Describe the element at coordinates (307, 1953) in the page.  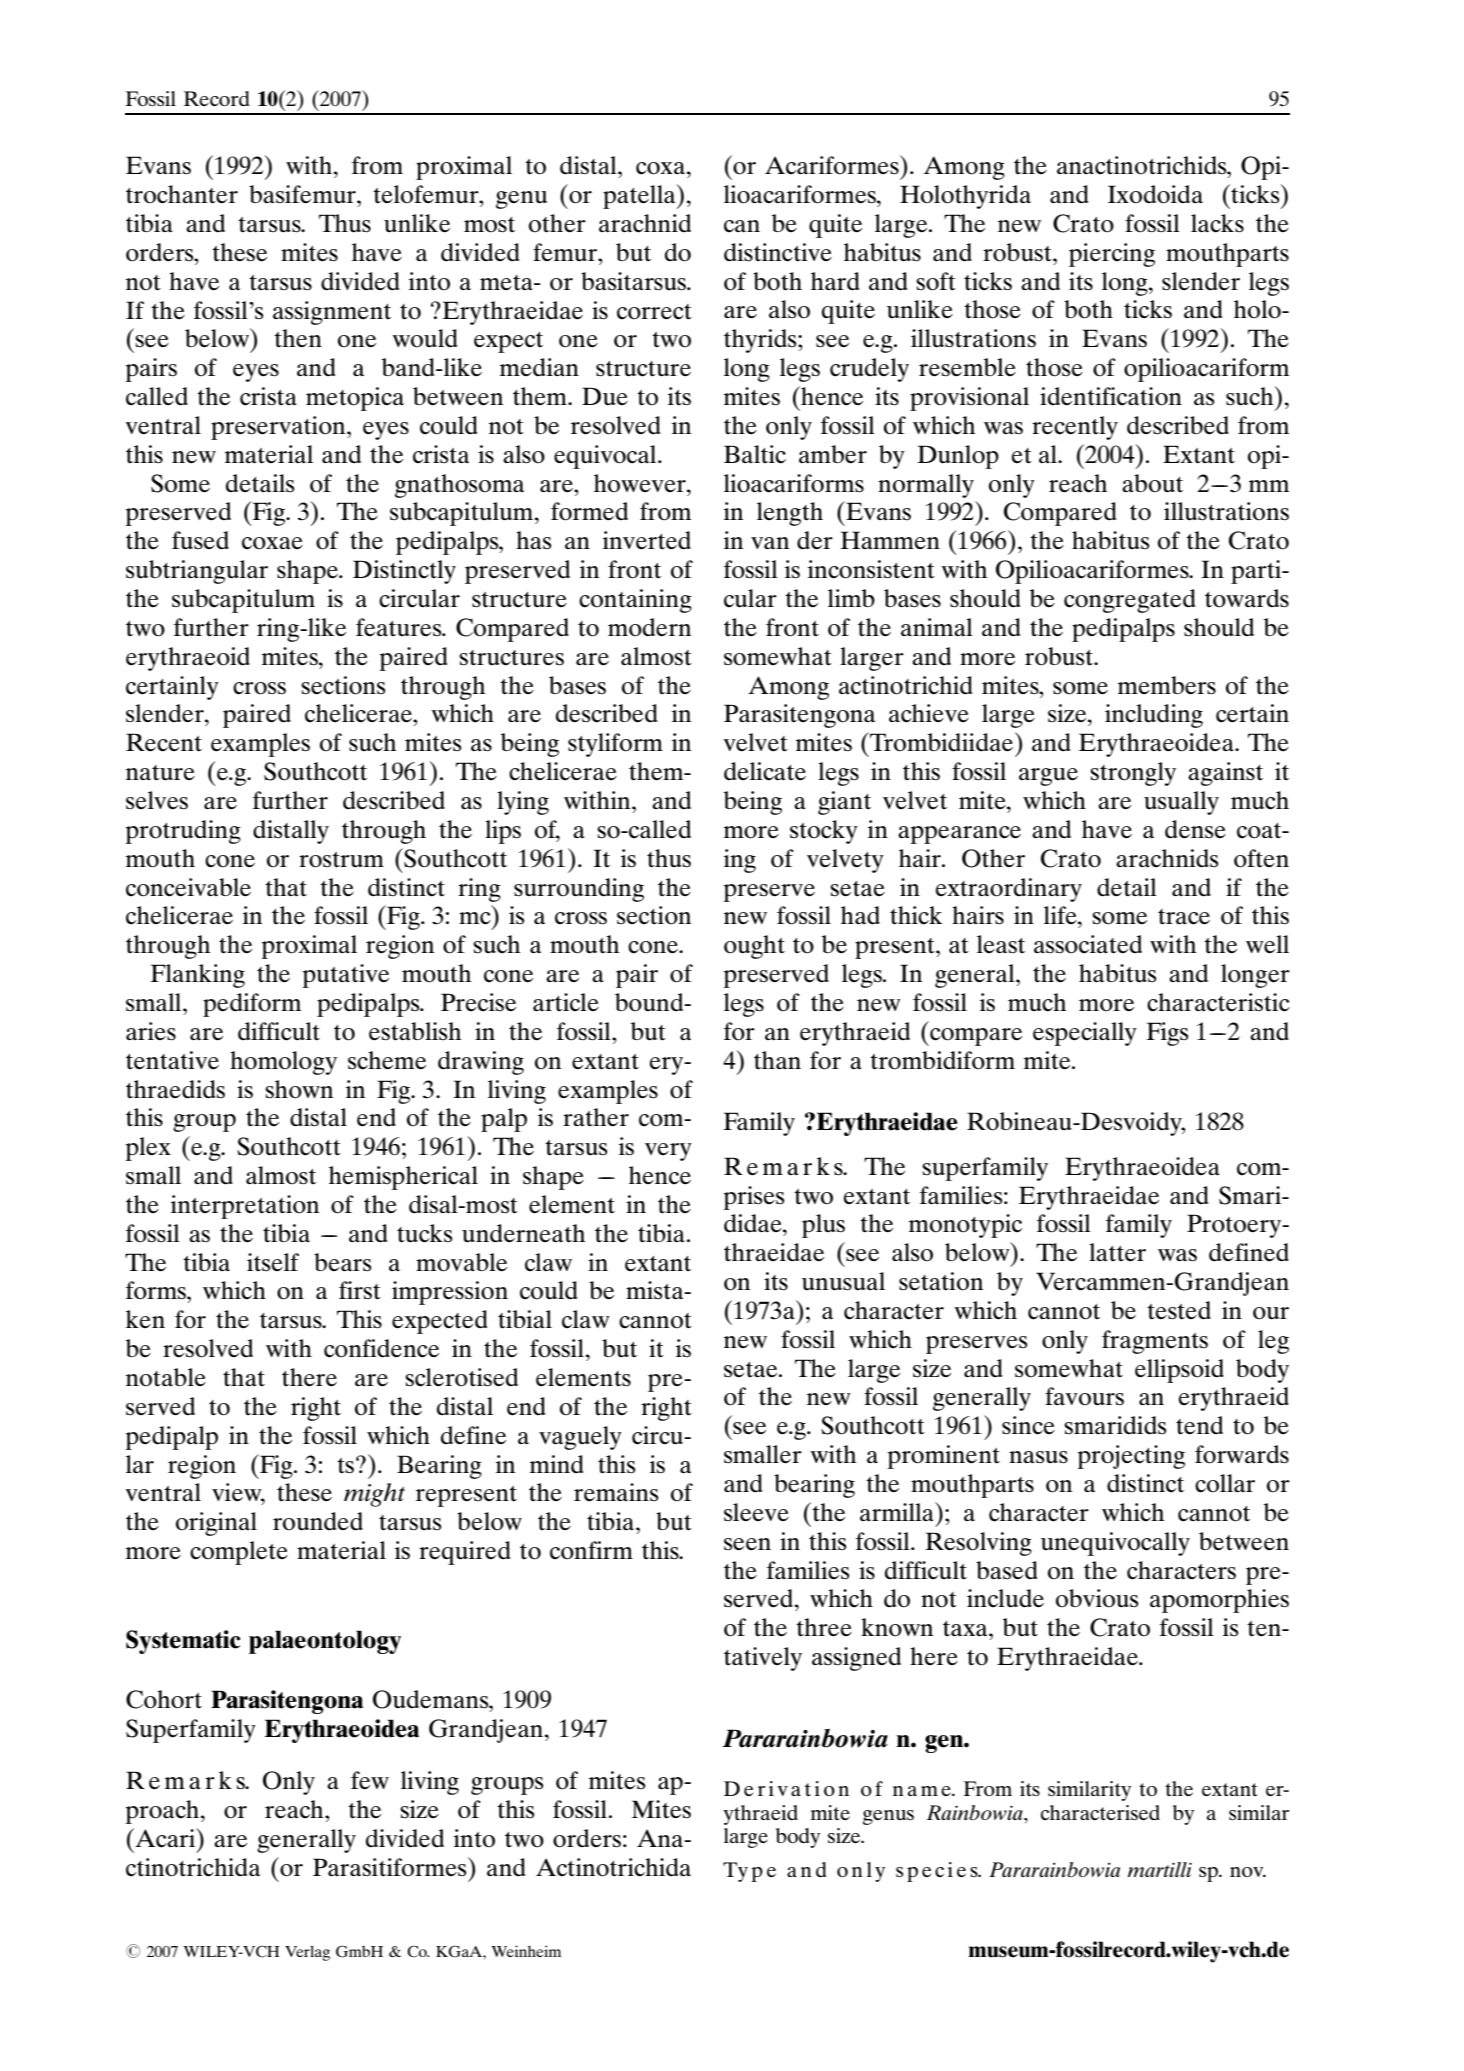
I see `Verlag` at that location.
